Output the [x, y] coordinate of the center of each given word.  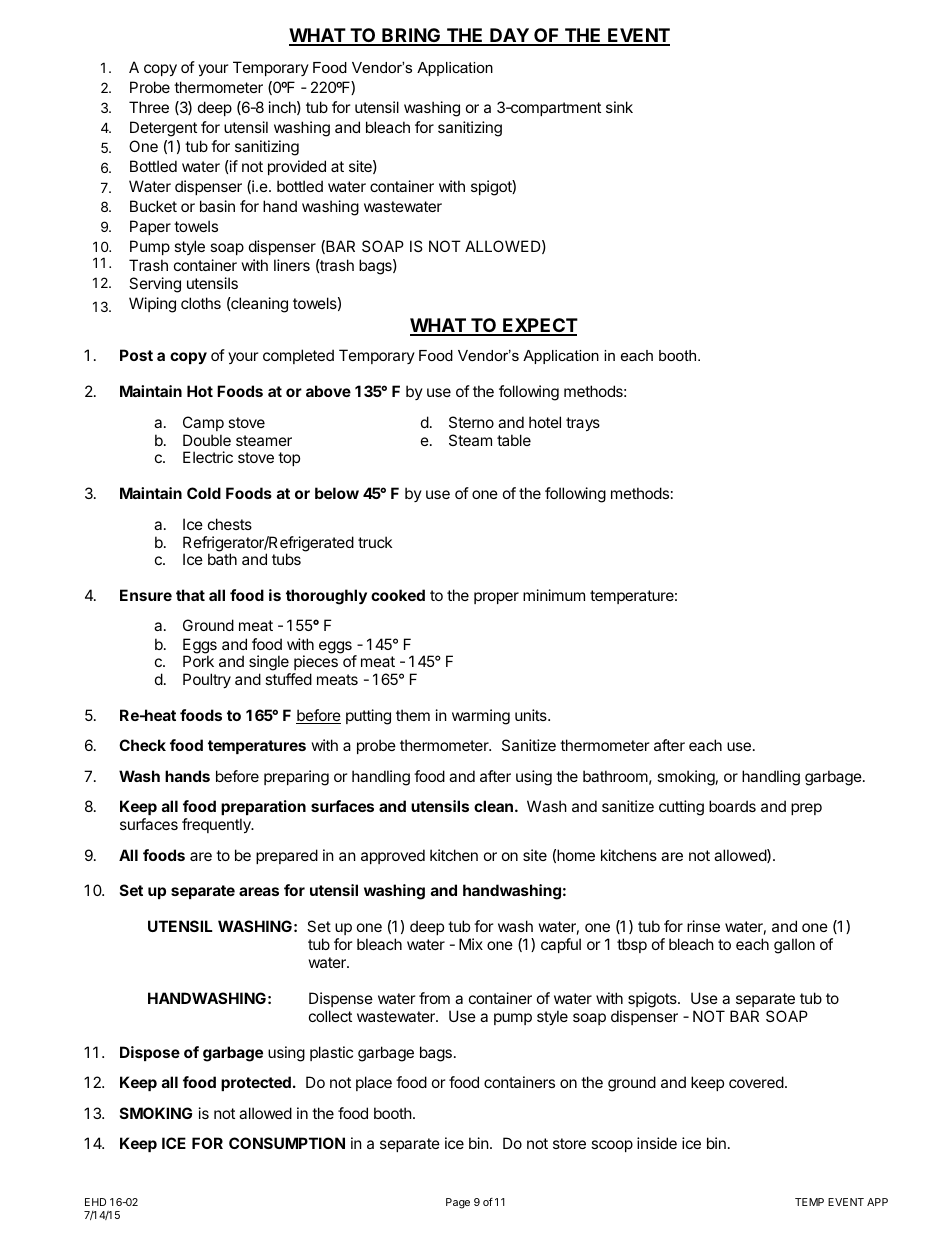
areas [259, 891]
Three [149, 107]
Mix [471, 944]
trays [583, 424]
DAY [509, 36]
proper [496, 598]
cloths [201, 303]
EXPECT [539, 326]
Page [458, 1203]
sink [619, 107]
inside [657, 1143]
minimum [554, 595]
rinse [703, 926]
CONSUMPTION [287, 1143]
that [190, 595]
